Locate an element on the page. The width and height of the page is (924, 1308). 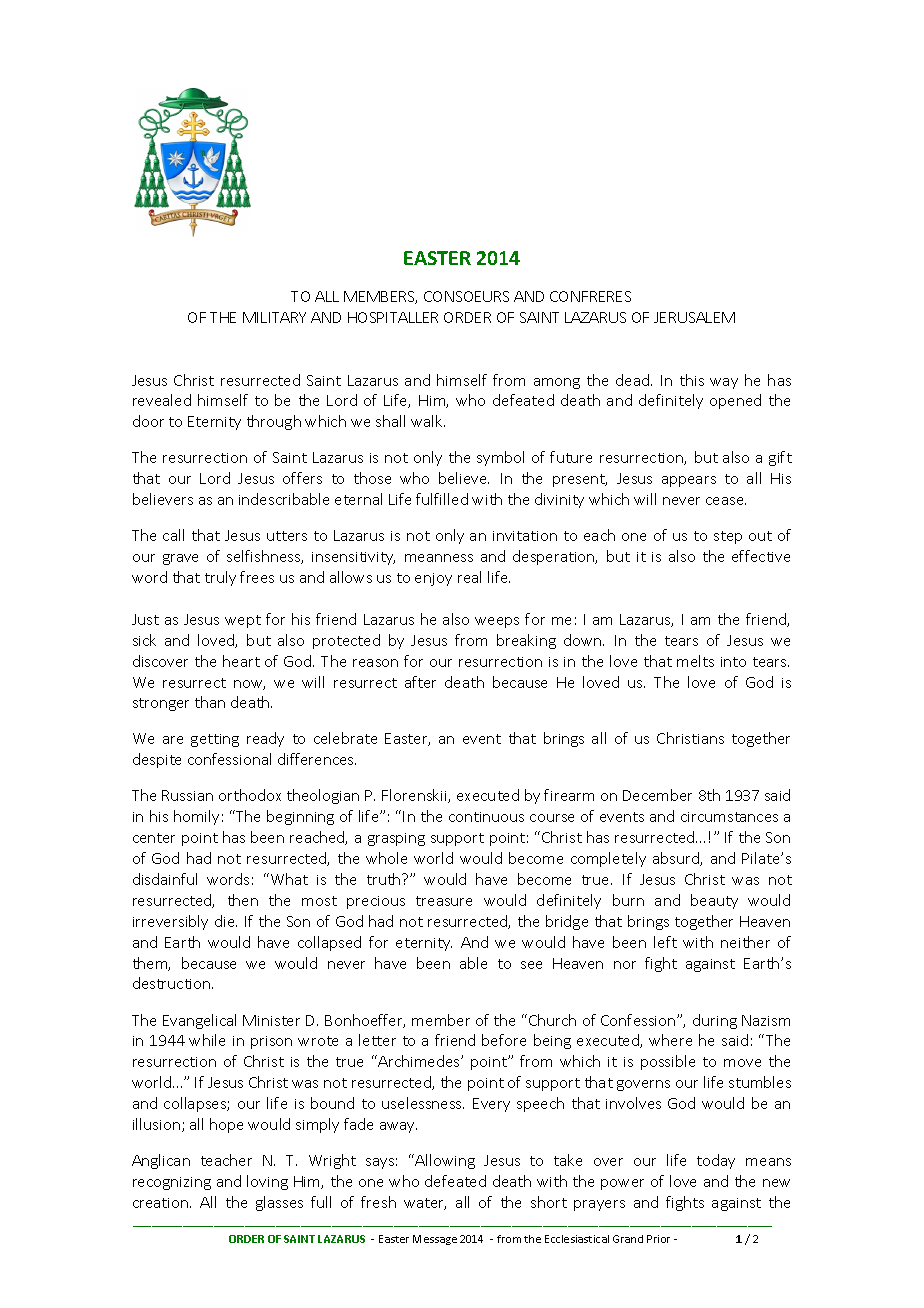
glasses is located at coordinates (279, 1203).
